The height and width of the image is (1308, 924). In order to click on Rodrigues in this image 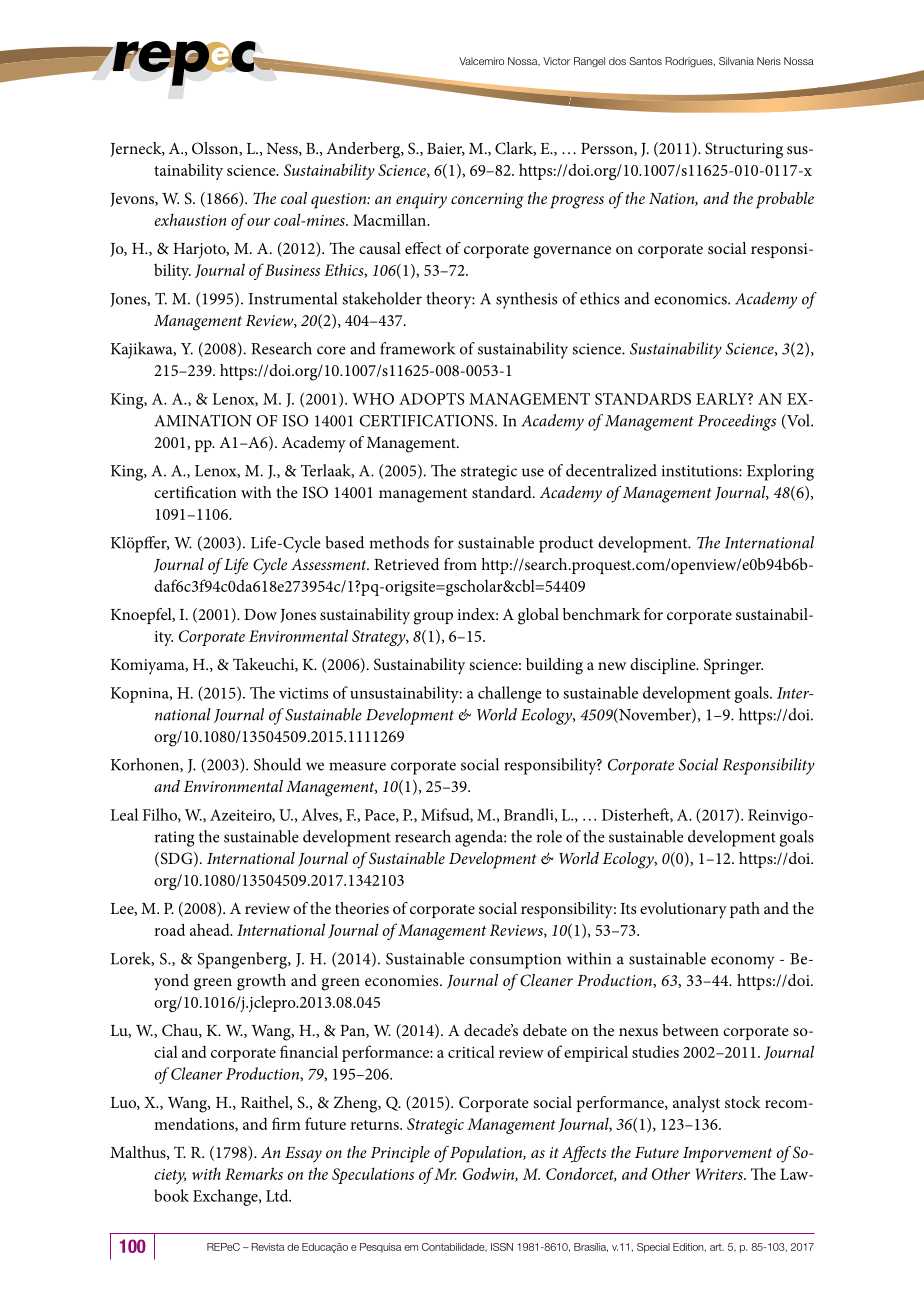, I will do `click(690, 62)`.
